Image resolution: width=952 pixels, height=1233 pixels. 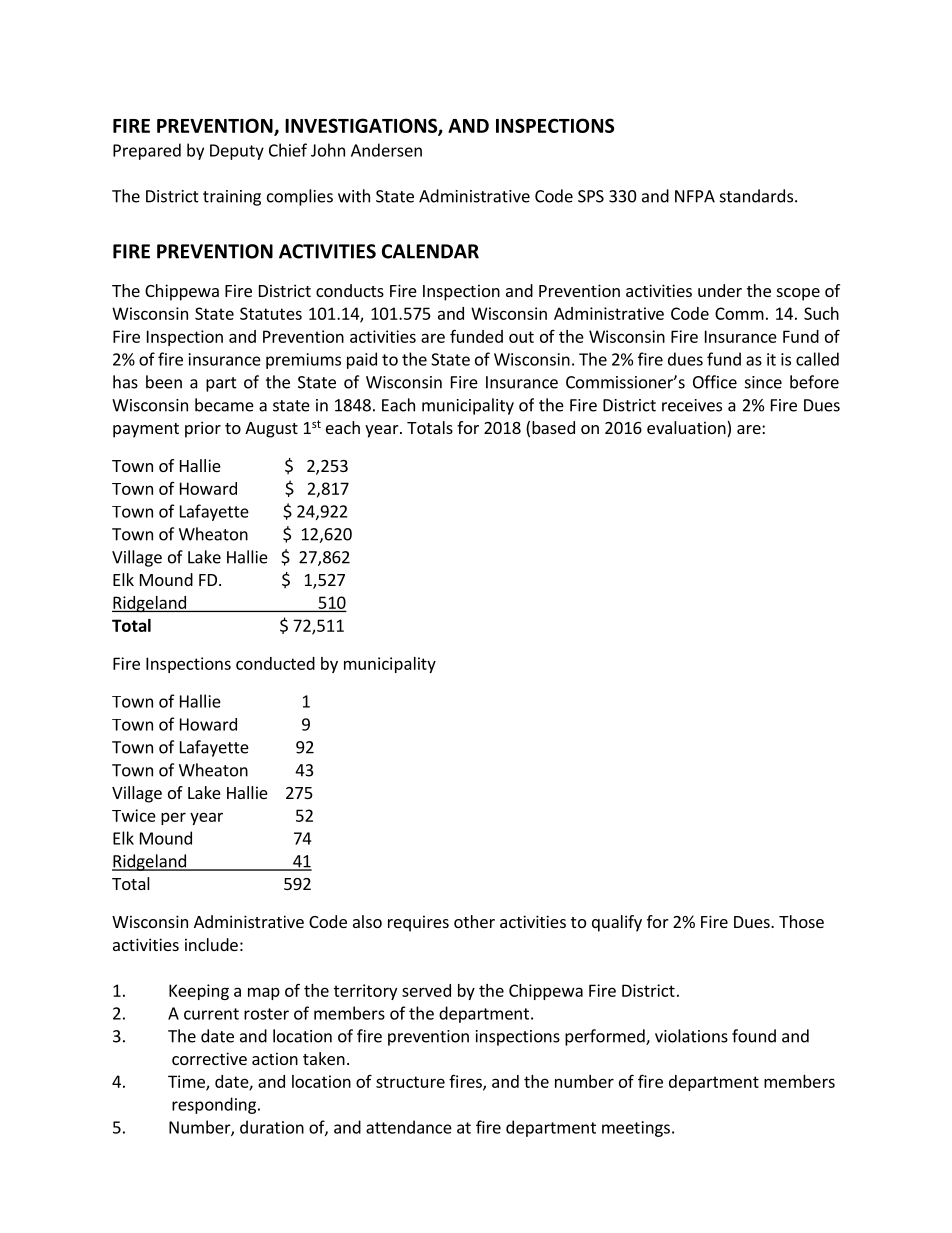 What do you see at coordinates (275, 663) in the page?
I see `conducted` at bounding box center [275, 663].
